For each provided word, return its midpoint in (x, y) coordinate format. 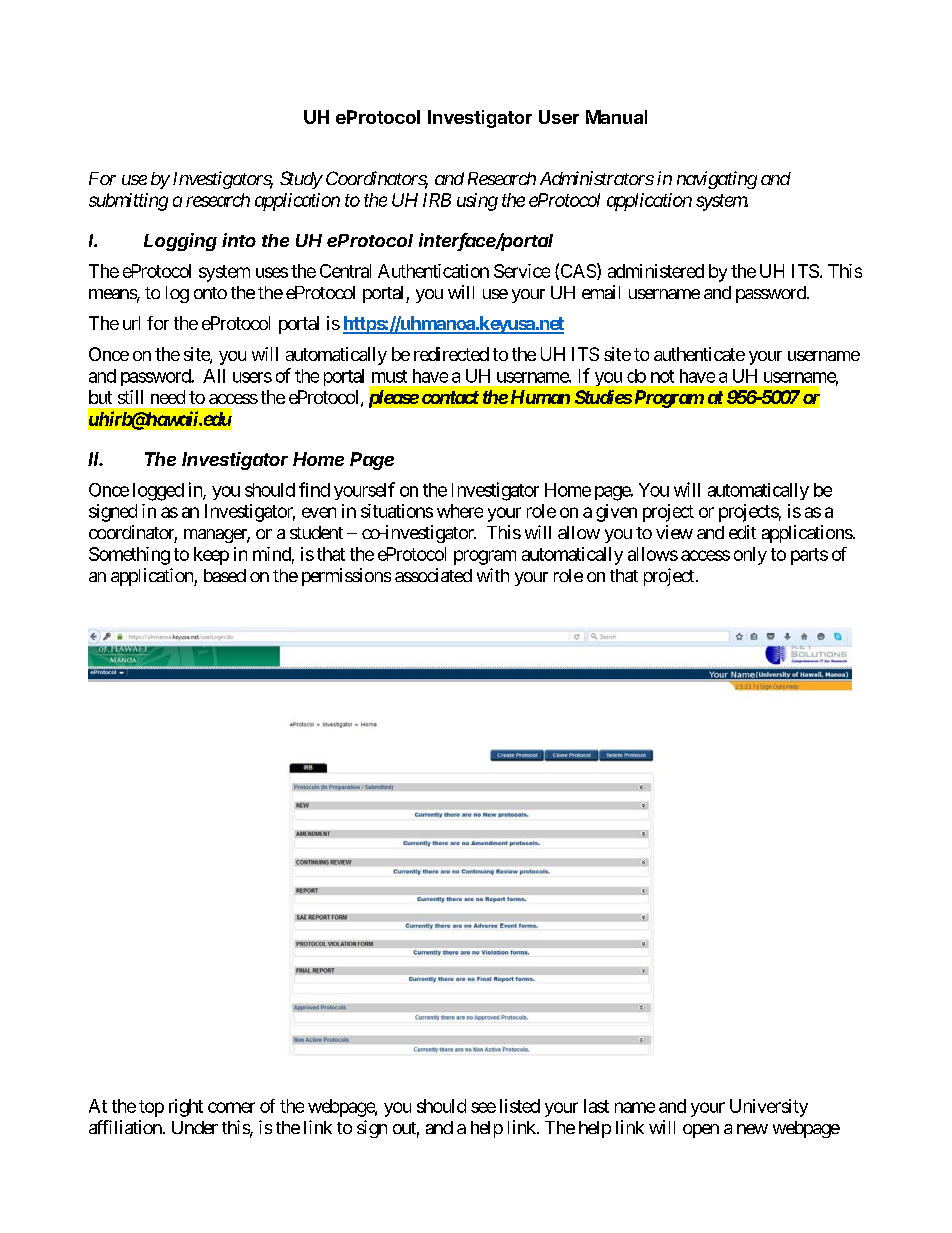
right (186, 1108)
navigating (717, 180)
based (225, 575)
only (750, 556)
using (477, 202)
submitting (128, 202)
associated (433, 575)
